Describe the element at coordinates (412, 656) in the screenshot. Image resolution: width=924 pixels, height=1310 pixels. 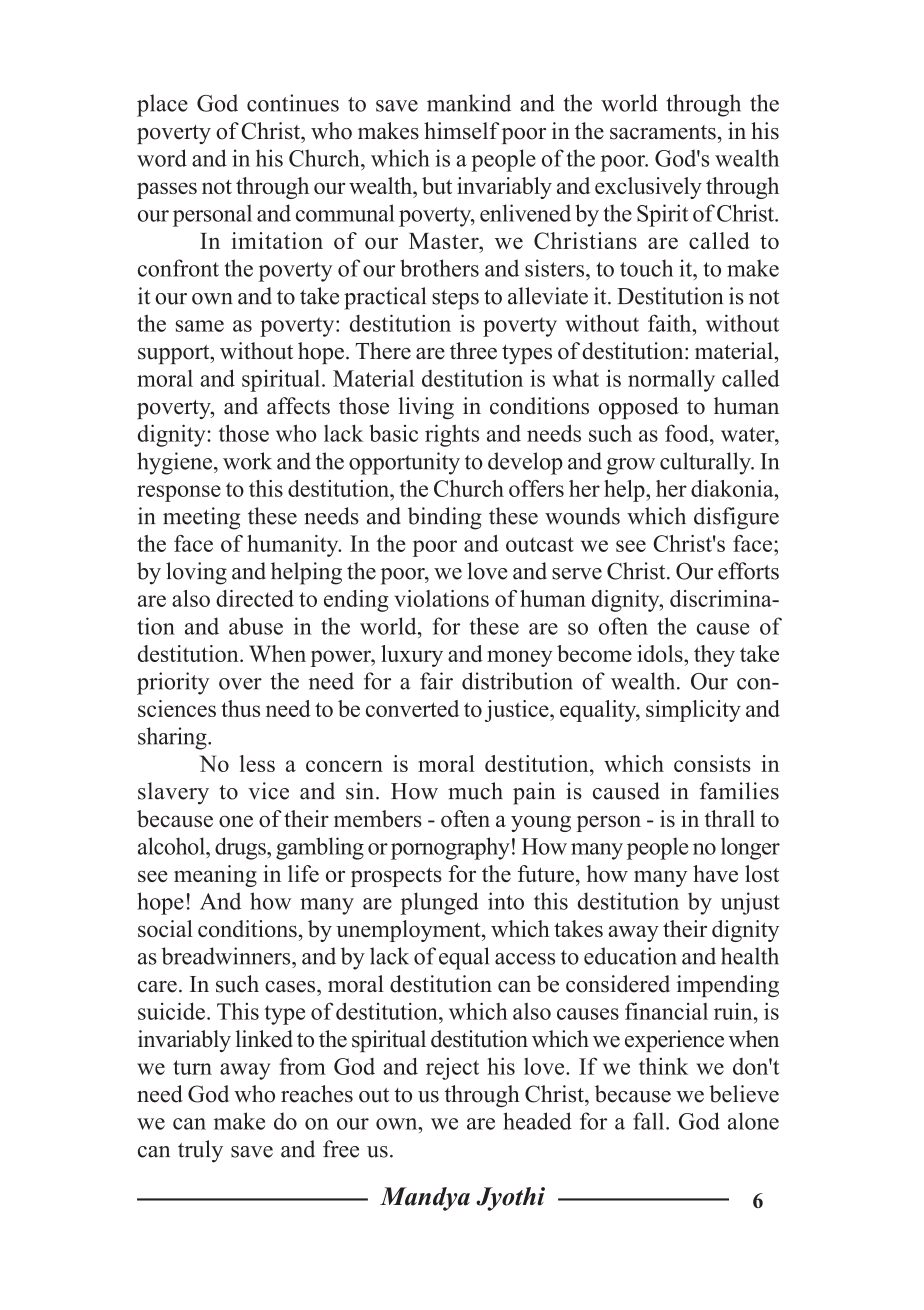
I see `luxury` at that location.
